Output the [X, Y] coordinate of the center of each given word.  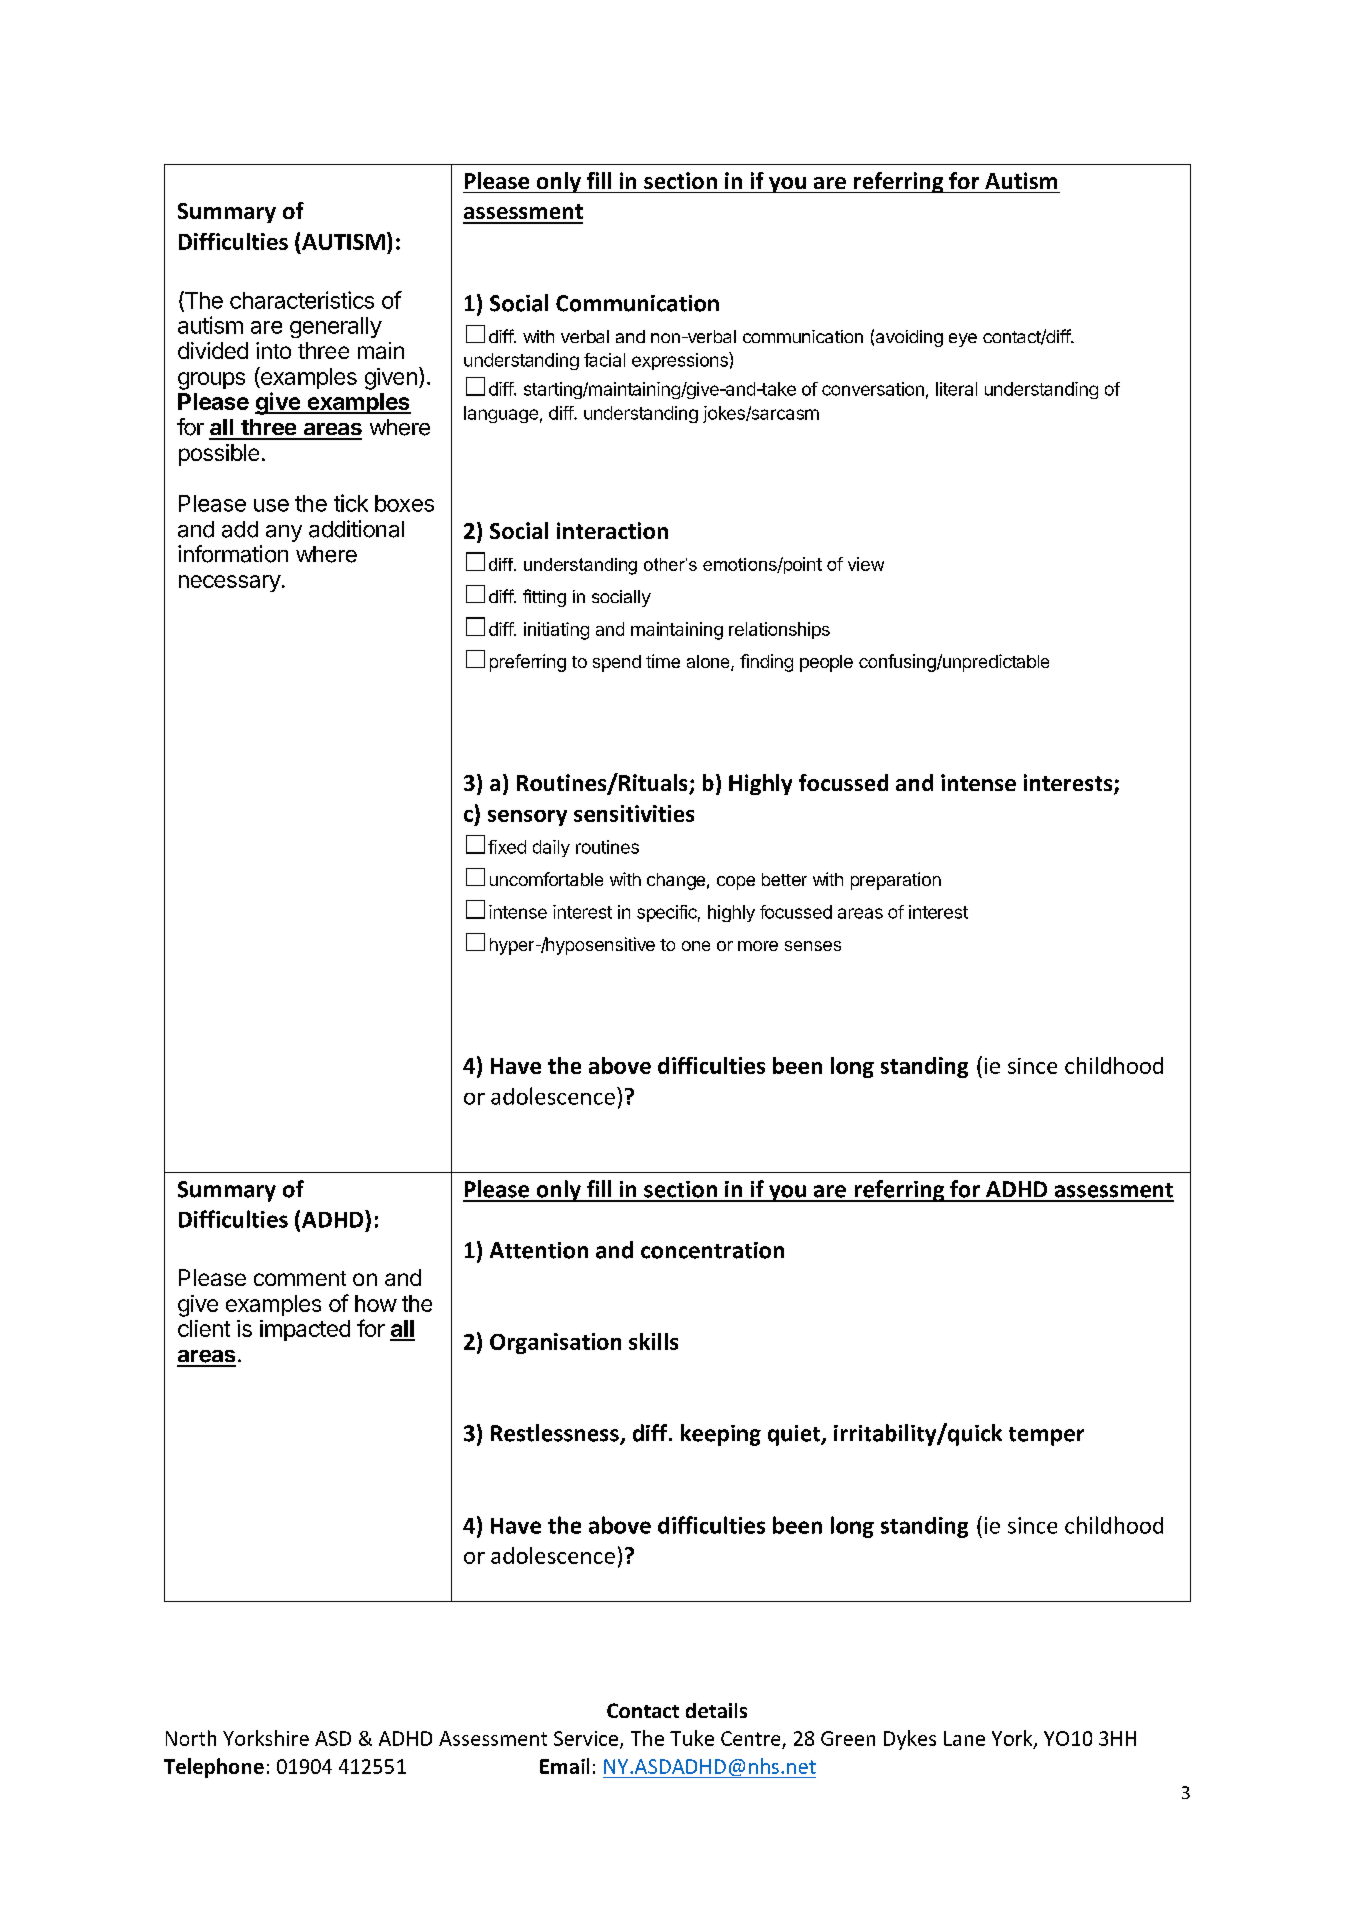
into [273, 350]
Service [586, 1738]
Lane [964, 1738]
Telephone [214, 1768]
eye [963, 340]
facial [604, 360]
